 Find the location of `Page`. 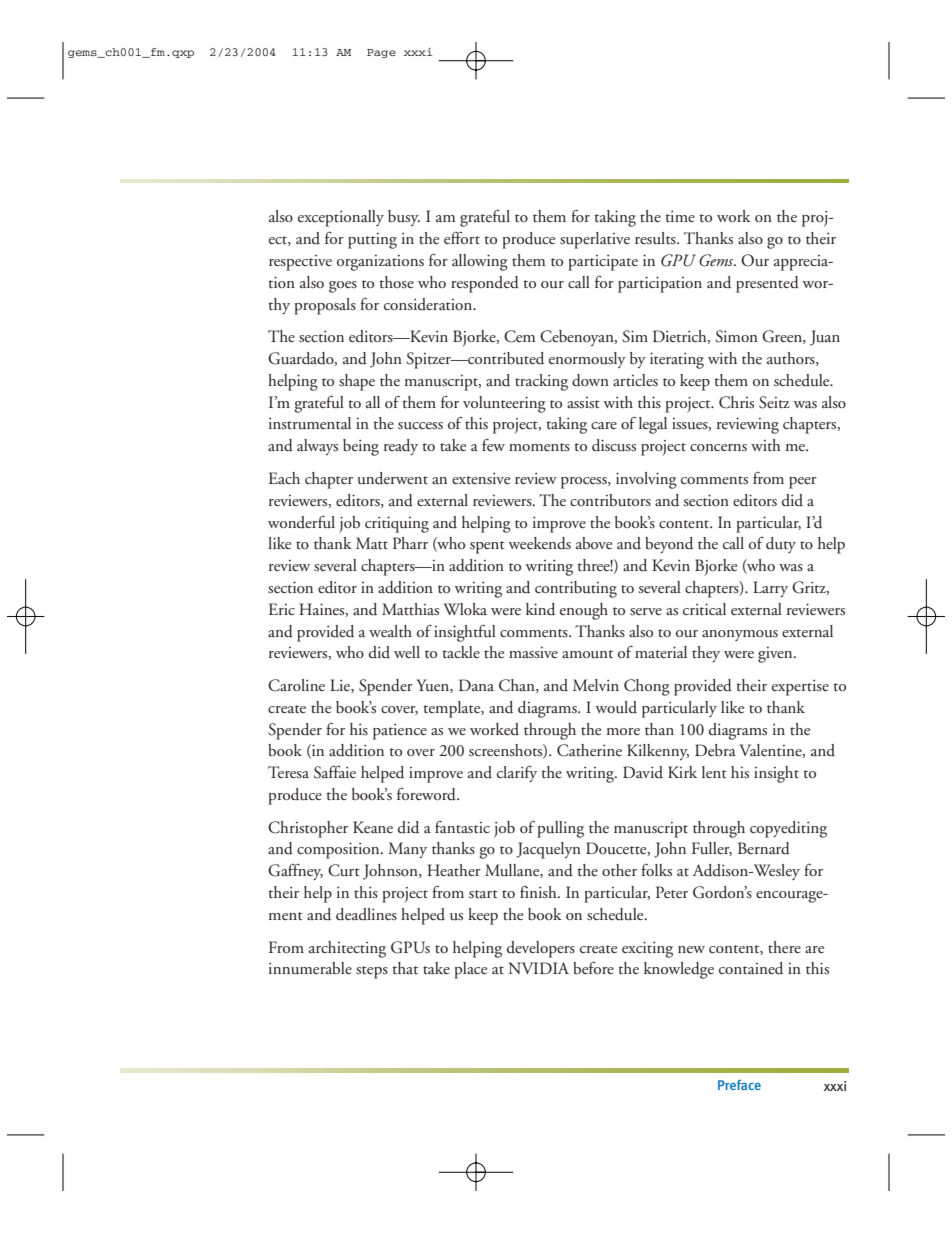

Page is located at coordinates (381, 53).
